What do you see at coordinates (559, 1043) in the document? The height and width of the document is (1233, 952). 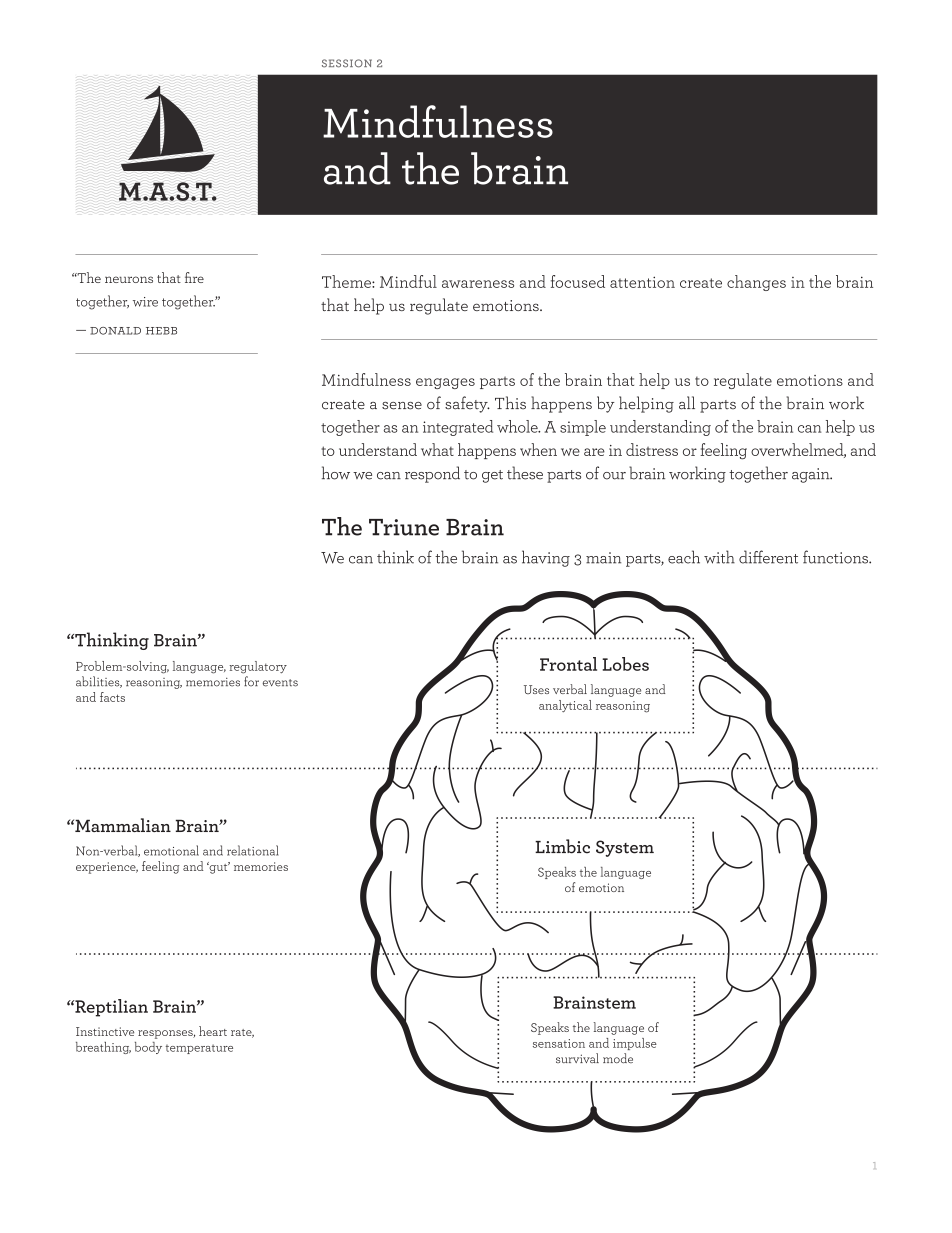 I see `sensation` at bounding box center [559, 1043].
